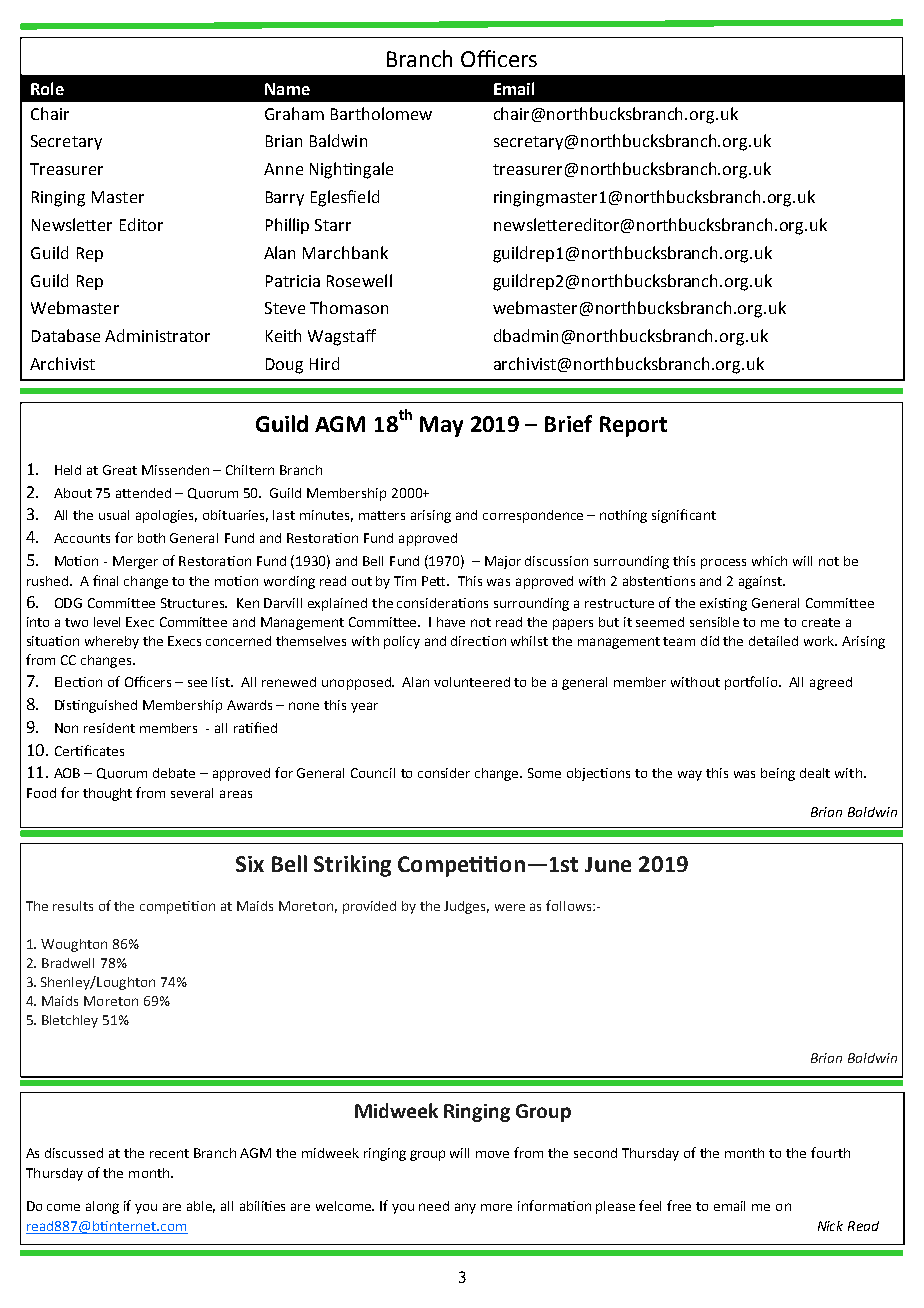  Describe the element at coordinates (135, 562) in the page. I see `Merger` at that location.
